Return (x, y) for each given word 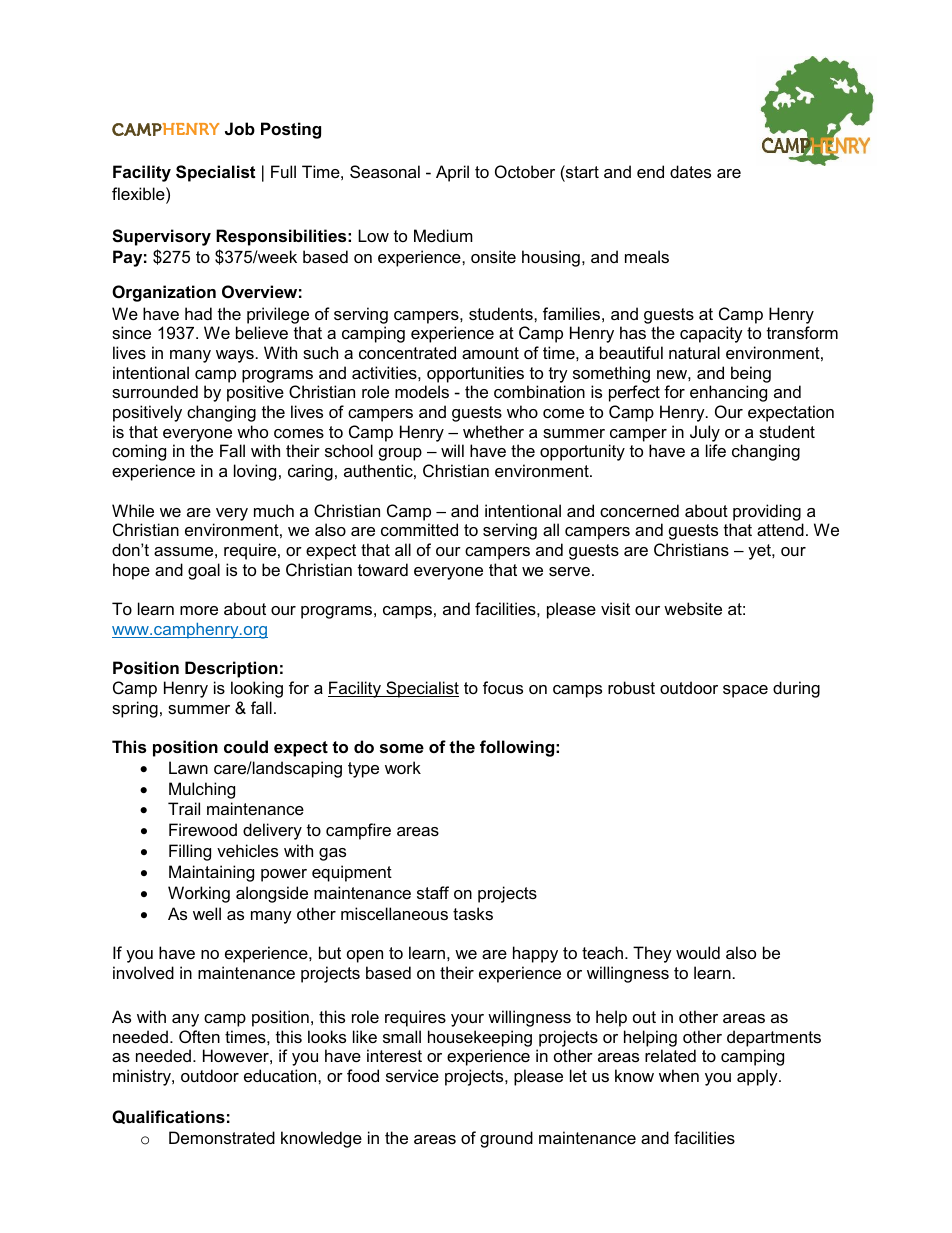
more (199, 610)
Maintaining (211, 873)
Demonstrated (222, 1137)
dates (690, 171)
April (452, 173)
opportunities (475, 374)
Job (240, 128)
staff (433, 892)
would (698, 952)
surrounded (155, 391)
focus (503, 687)
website (693, 608)
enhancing (728, 393)
